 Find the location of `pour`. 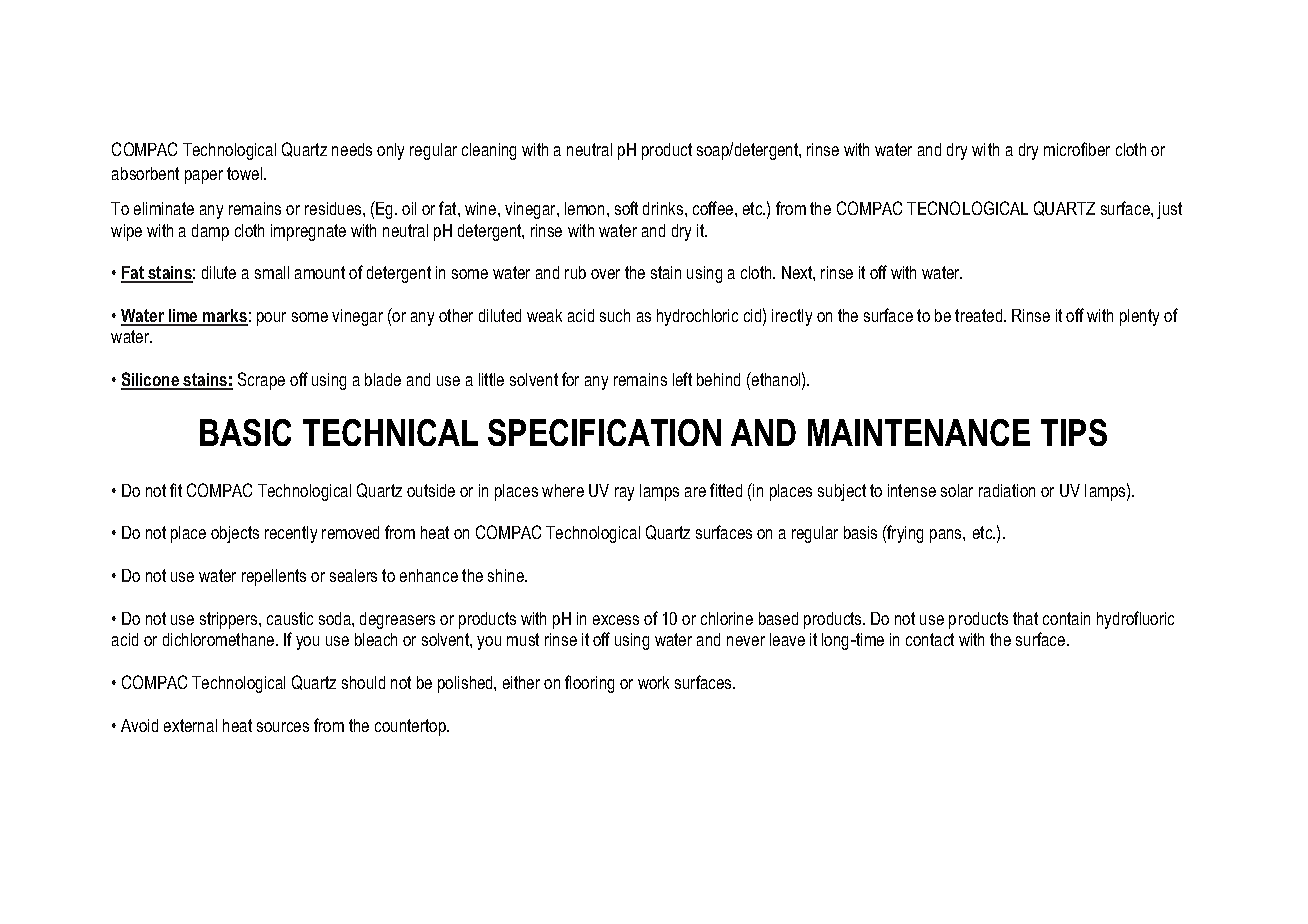

pour is located at coordinates (271, 319).
